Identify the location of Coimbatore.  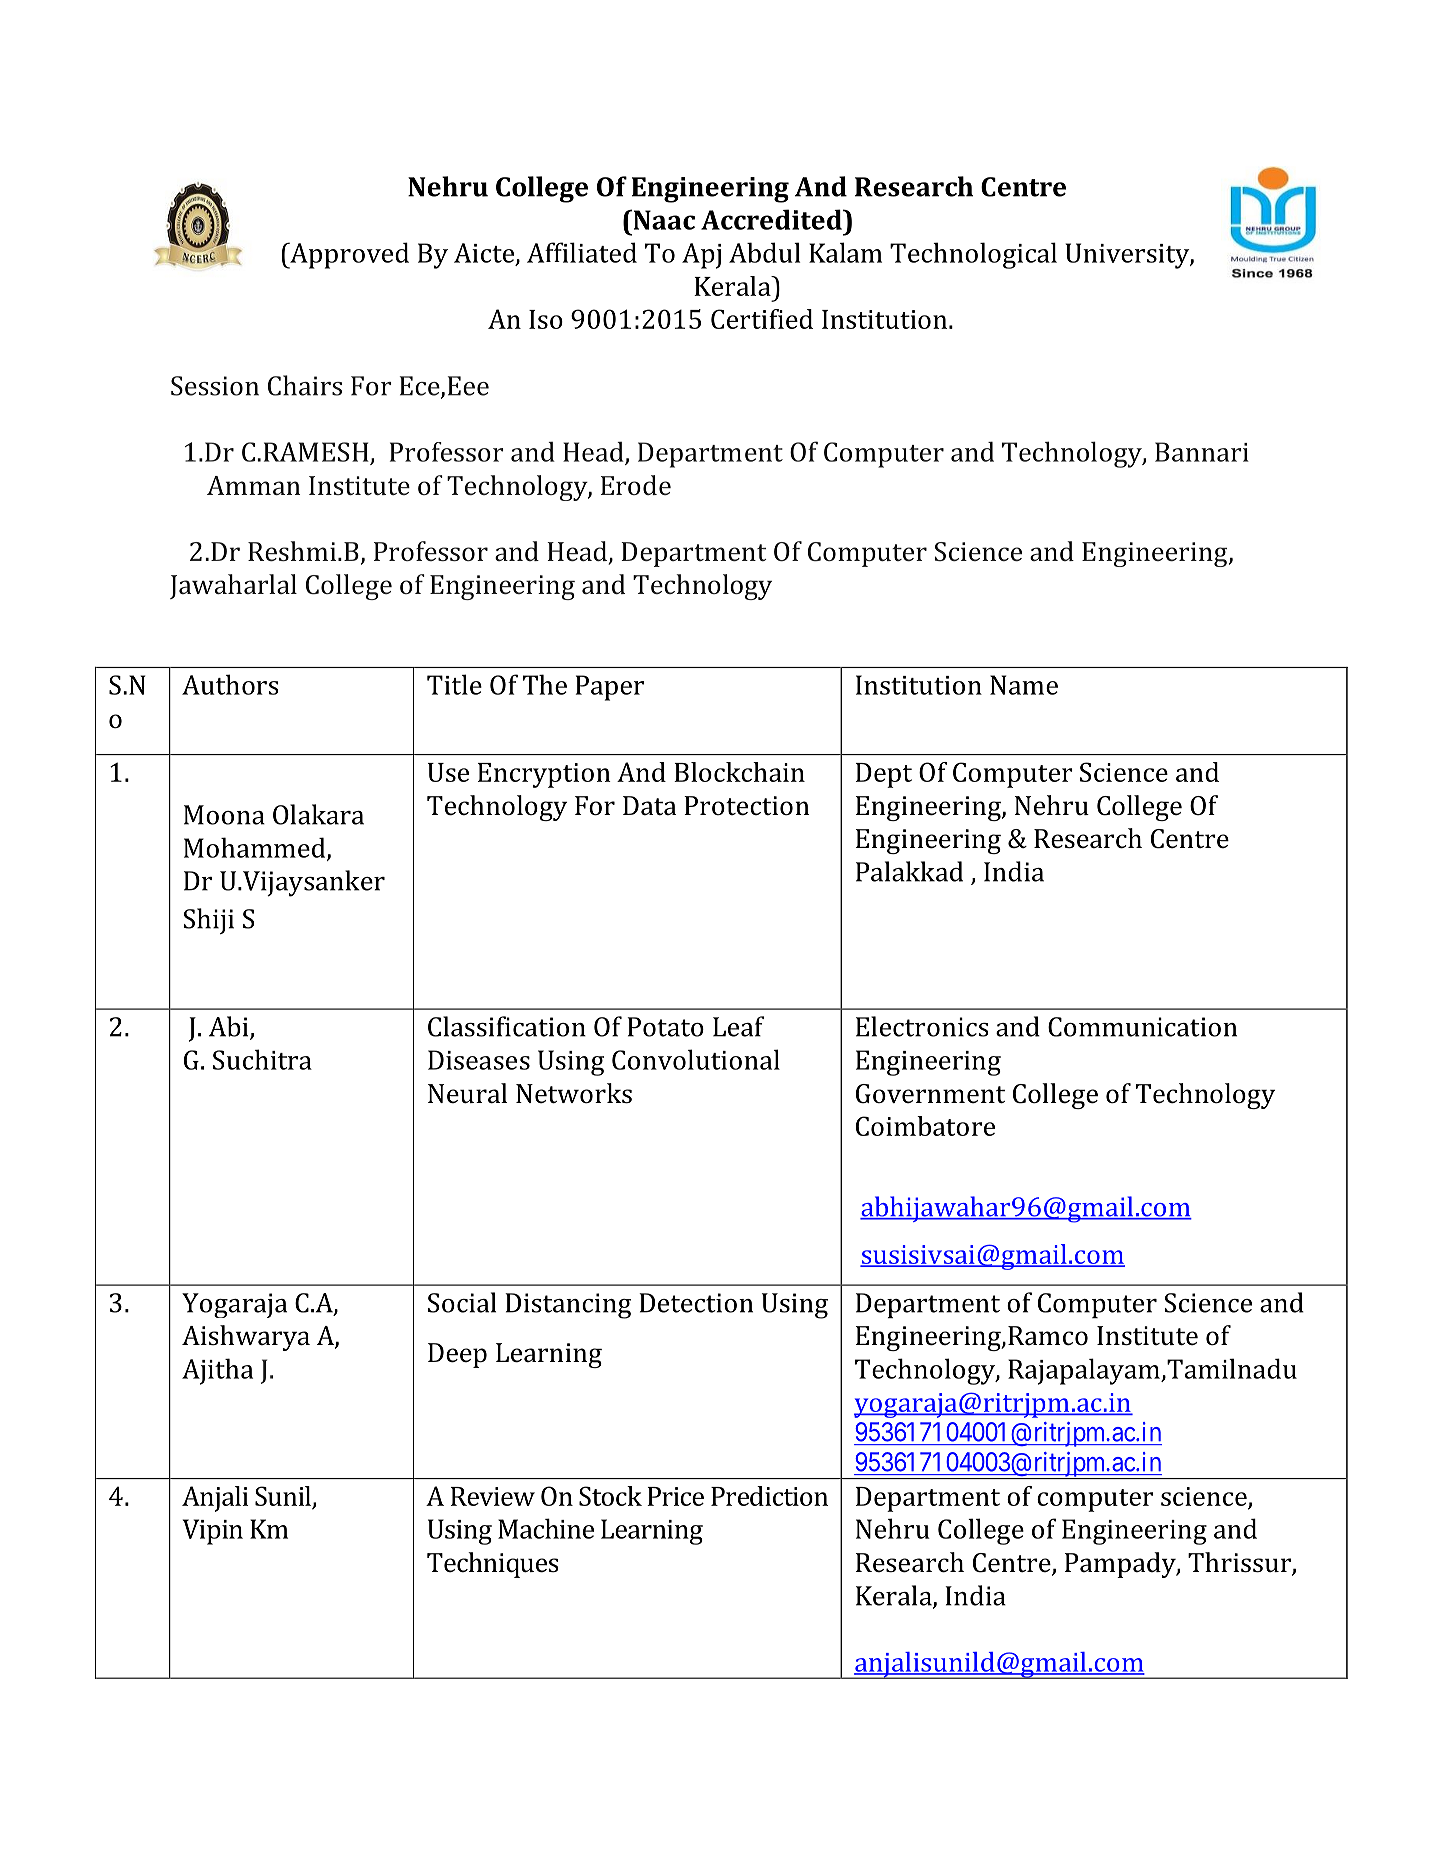
(925, 1126).
